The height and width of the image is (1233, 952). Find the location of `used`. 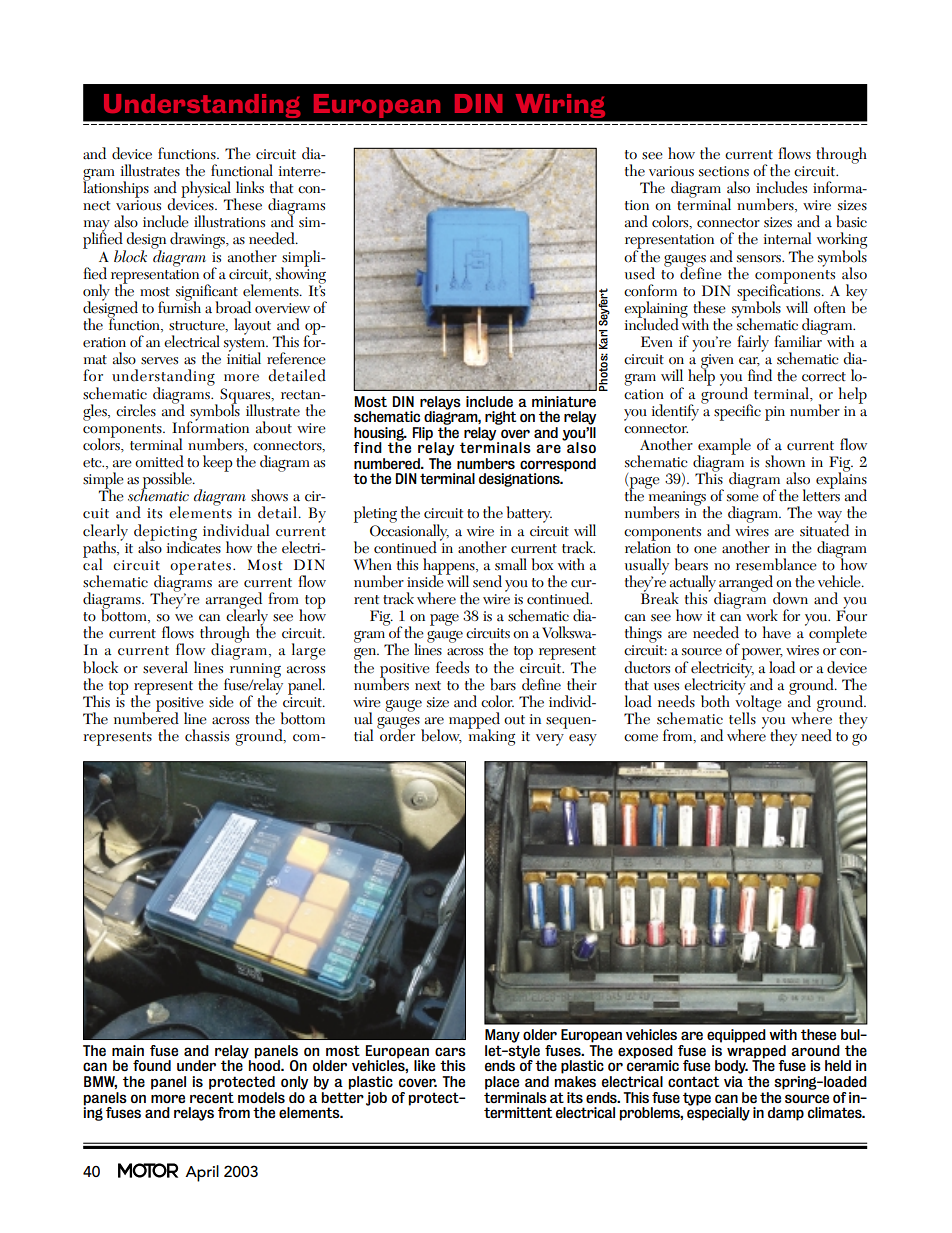

used is located at coordinates (640, 273).
